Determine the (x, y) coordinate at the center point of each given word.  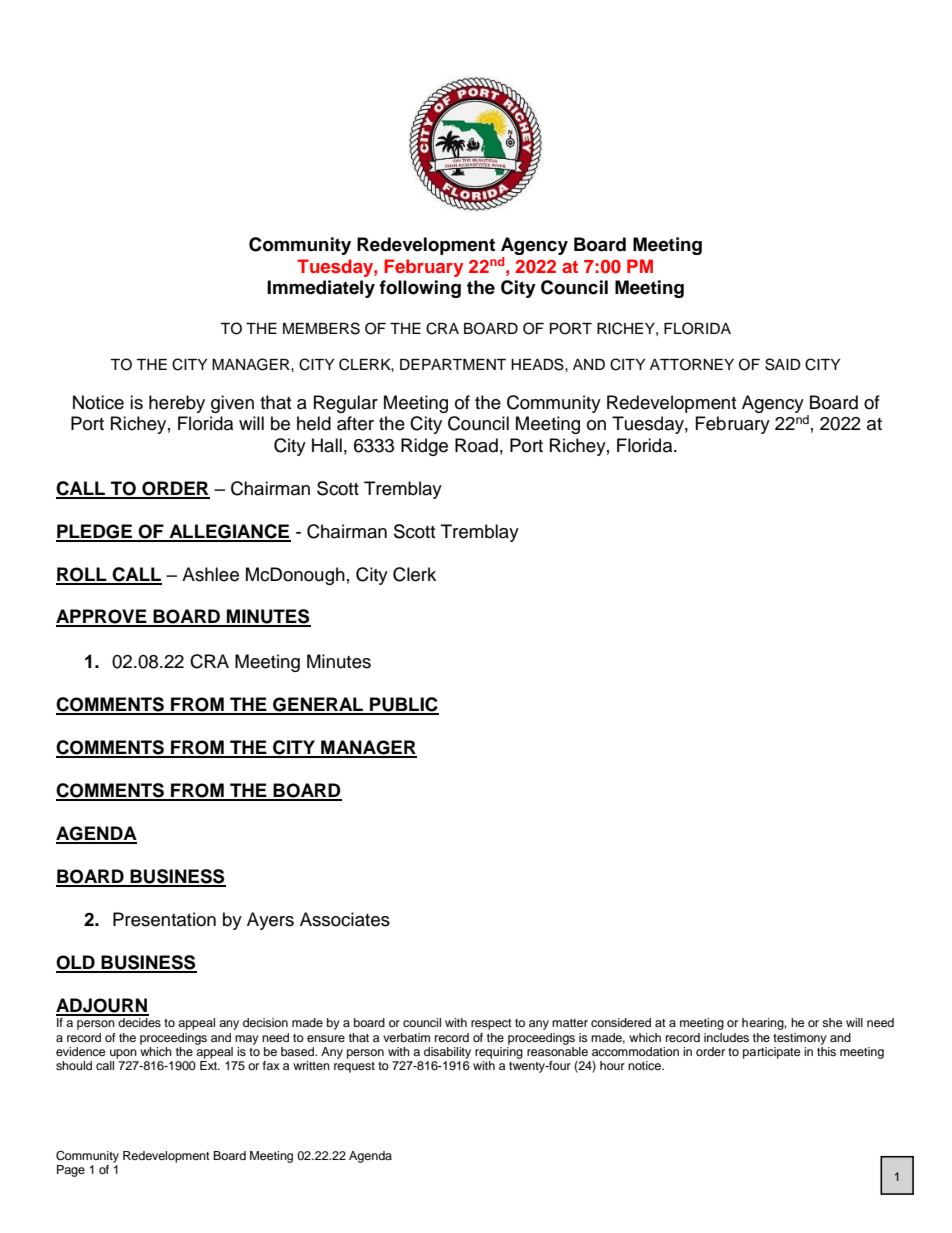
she (832, 1022)
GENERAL (318, 705)
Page (71, 1171)
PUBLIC (403, 705)
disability (447, 1053)
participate (772, 1053)
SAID (783, 364)
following (420, 289)
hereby (177, 404)
